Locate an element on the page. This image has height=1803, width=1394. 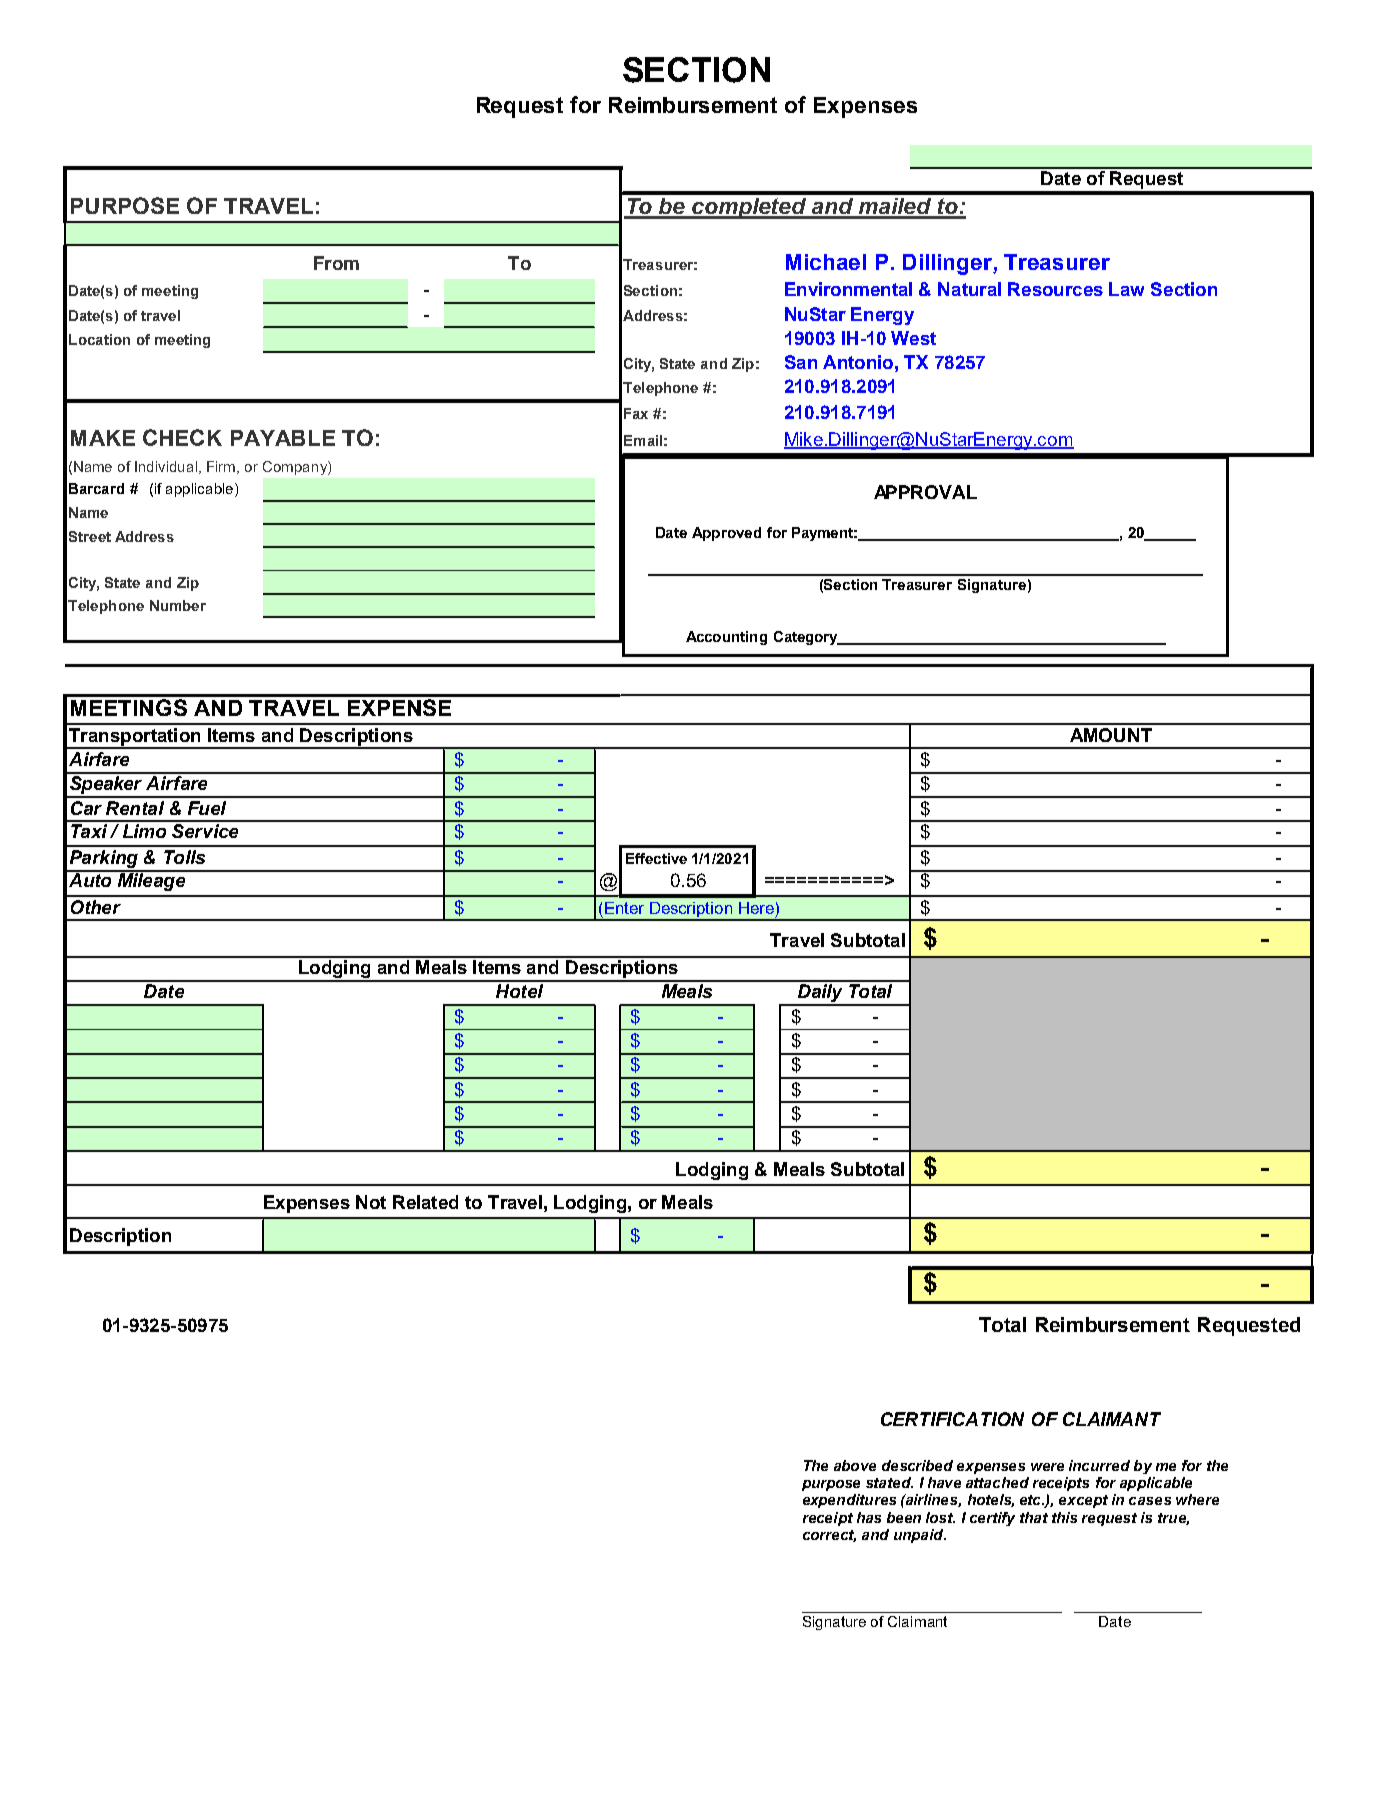
CERTIFICATION is located at coordinates (952, 1419).
